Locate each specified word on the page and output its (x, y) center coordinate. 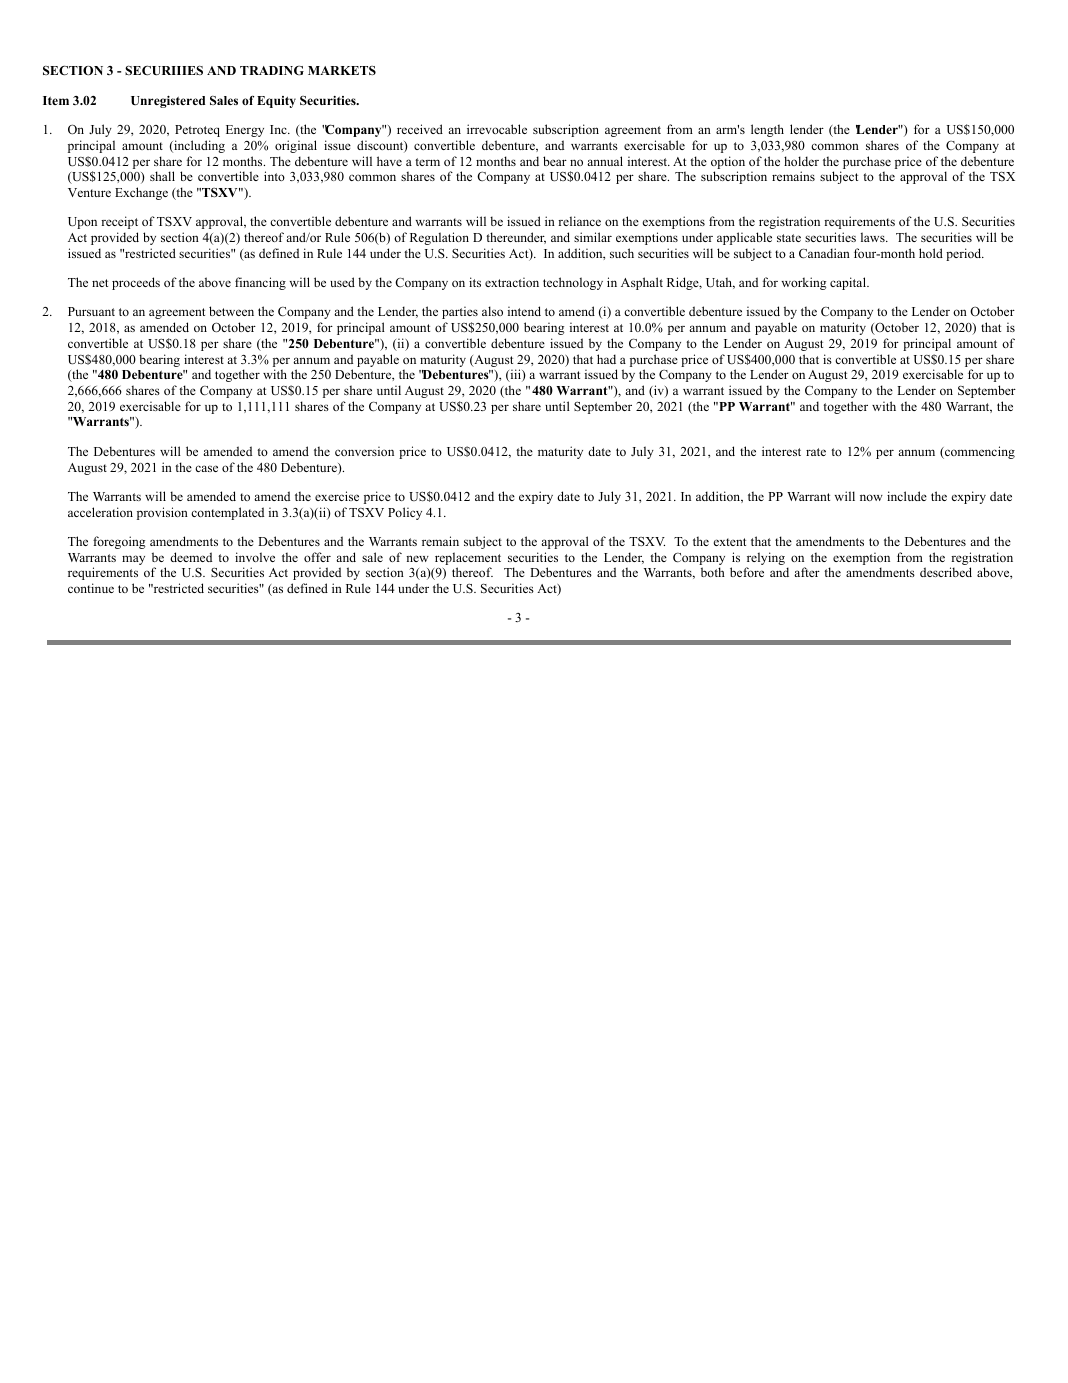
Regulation (439, 238)
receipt (119, 222)
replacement (468, 558)
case (206, 468)
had (606, 359)
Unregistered (168, 102)
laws (874, 237)
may (133, 560)
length (767, 130)
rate (816, 452)
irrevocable (497, 129)
